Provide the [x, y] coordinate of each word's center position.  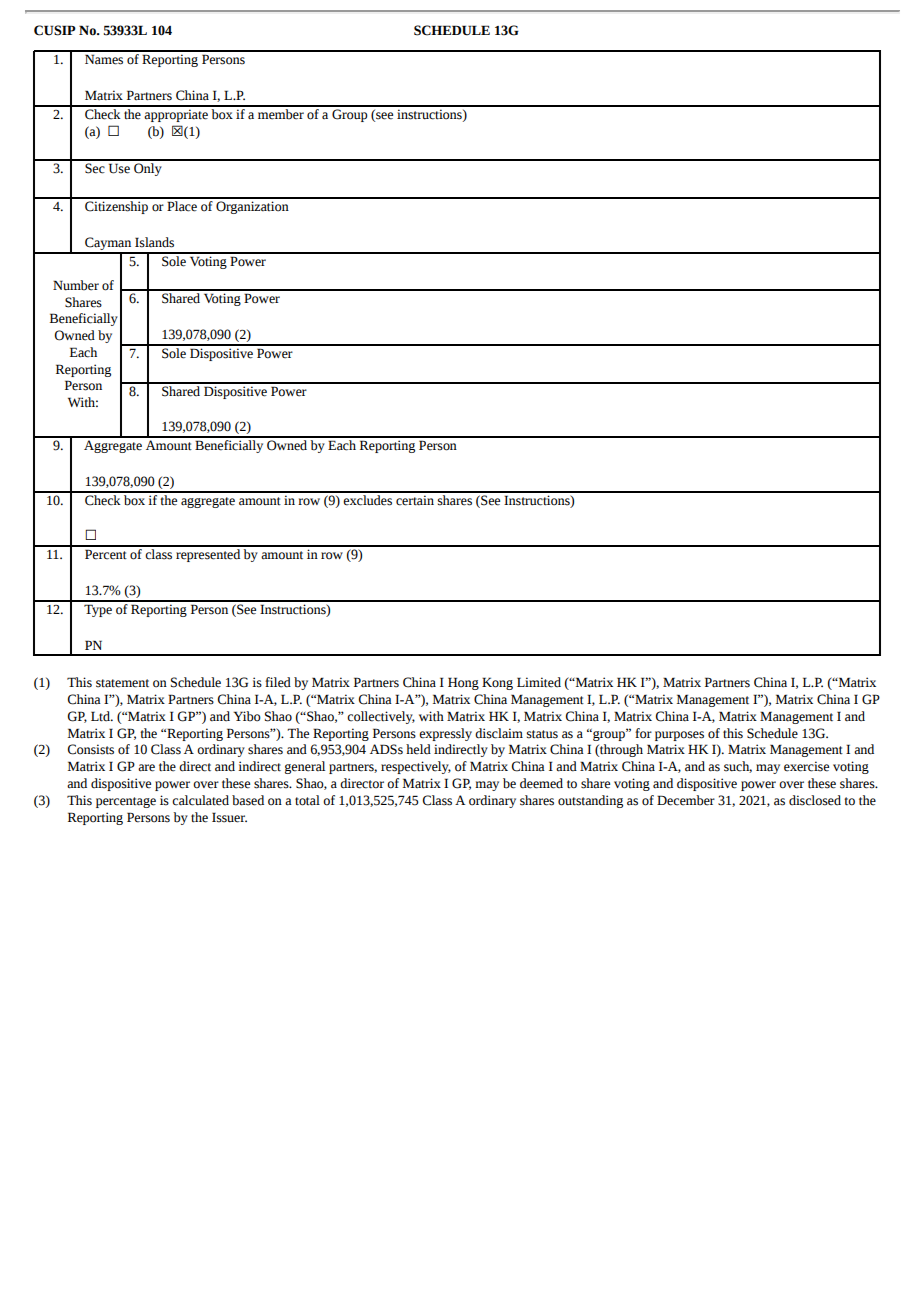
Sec [95, 168]
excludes [368, 499]
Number [76, 285]
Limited [539, 682]
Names [104, 59]
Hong [463, 683]
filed [278, 682]
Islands [154, 242]
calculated [200, 800]
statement [122, 683]
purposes [679, 736]
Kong [497, 683]
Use [119, 168]
